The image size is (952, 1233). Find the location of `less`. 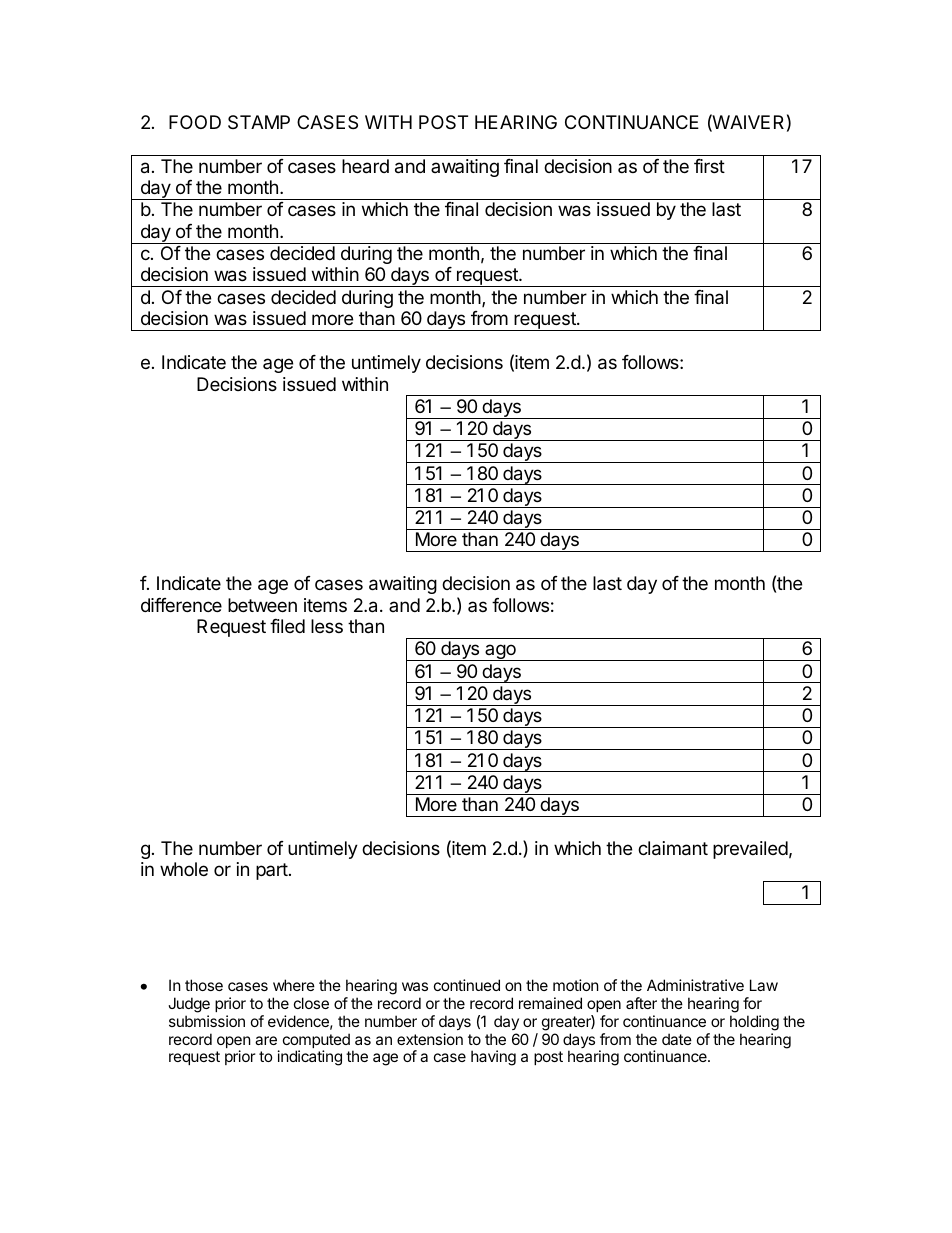

less is located at coordinates (327, 626).
